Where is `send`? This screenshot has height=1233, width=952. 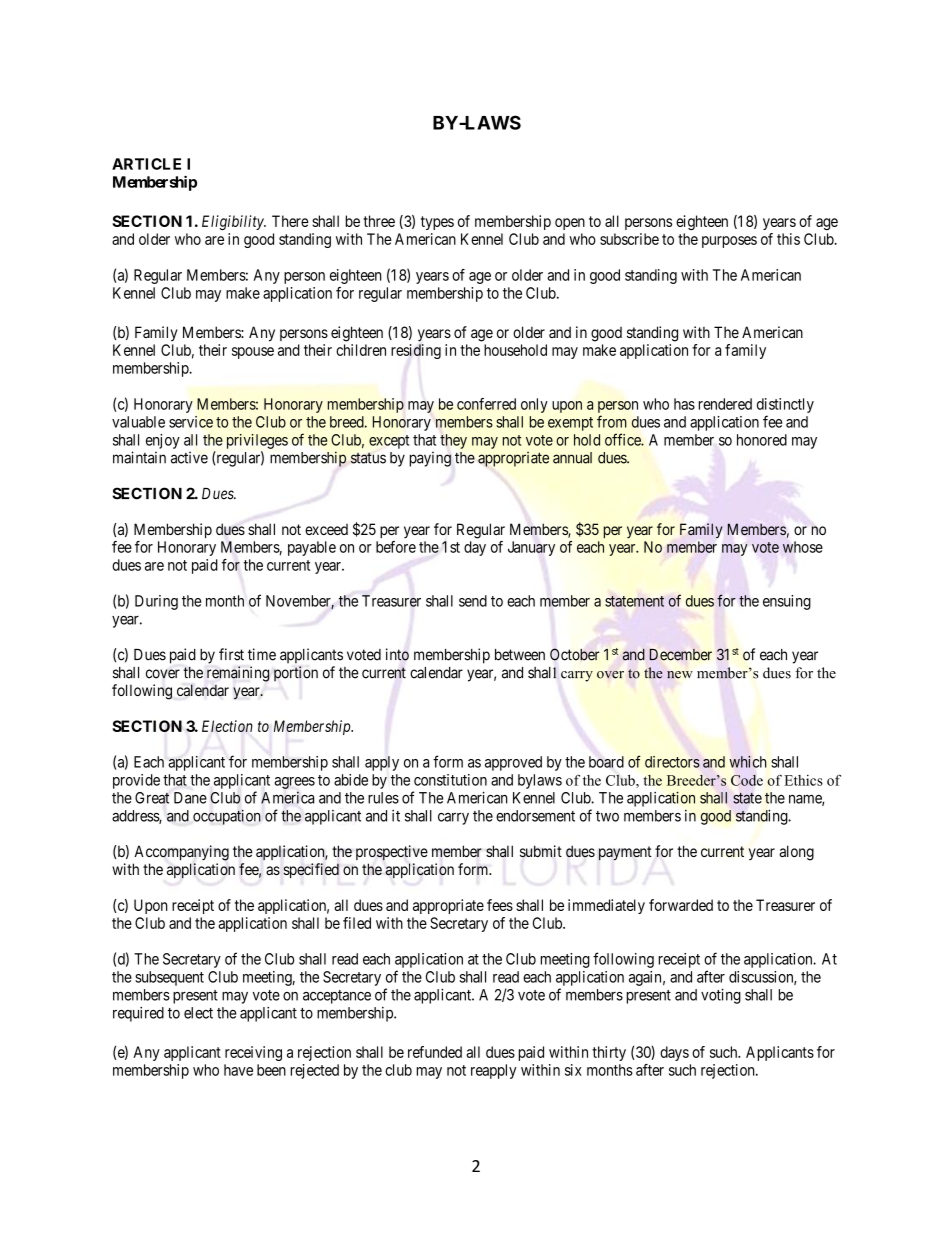
send is located at coordinates (473, 601).
